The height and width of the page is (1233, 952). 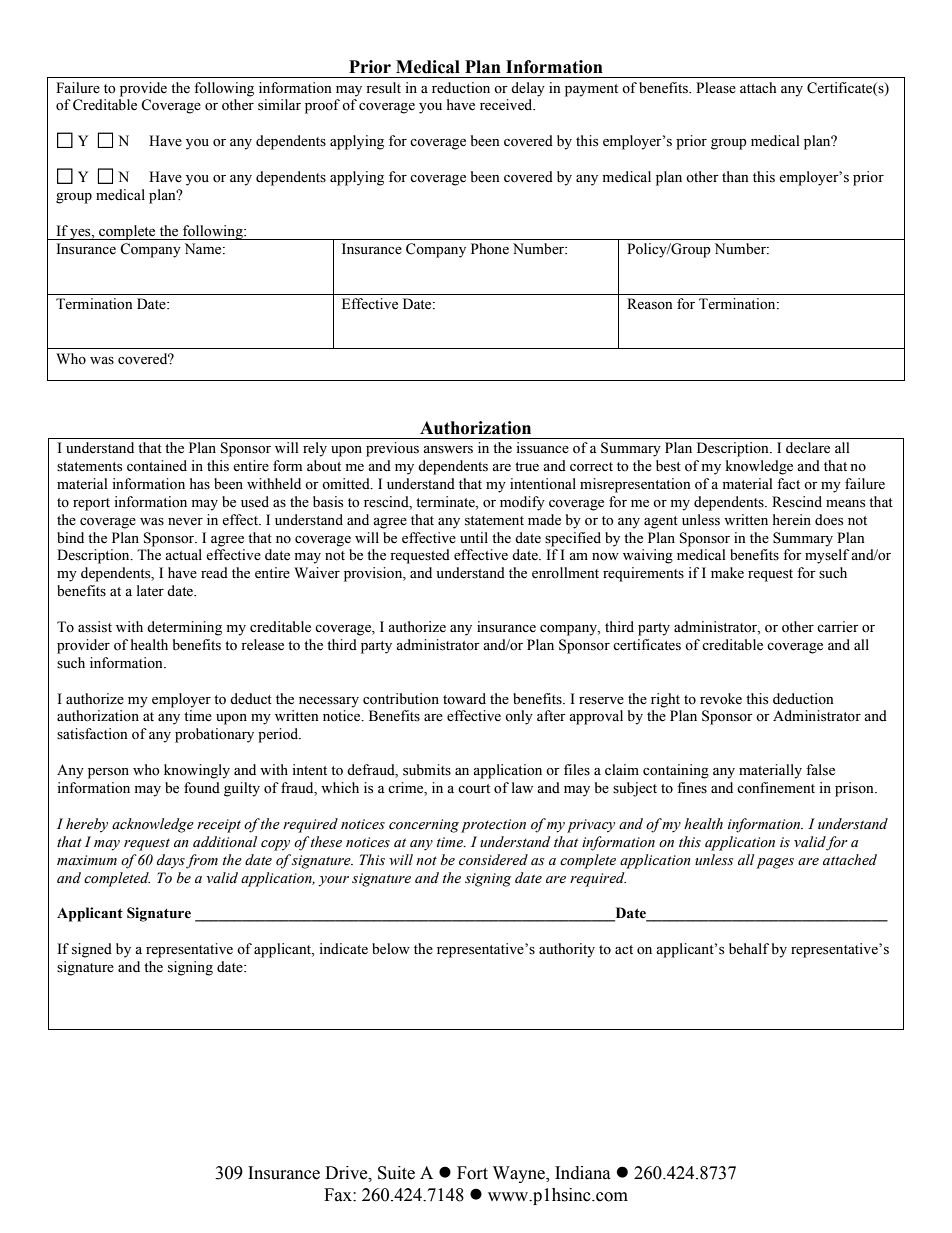 I want to click on reduction, so click(x=461, y=88).
